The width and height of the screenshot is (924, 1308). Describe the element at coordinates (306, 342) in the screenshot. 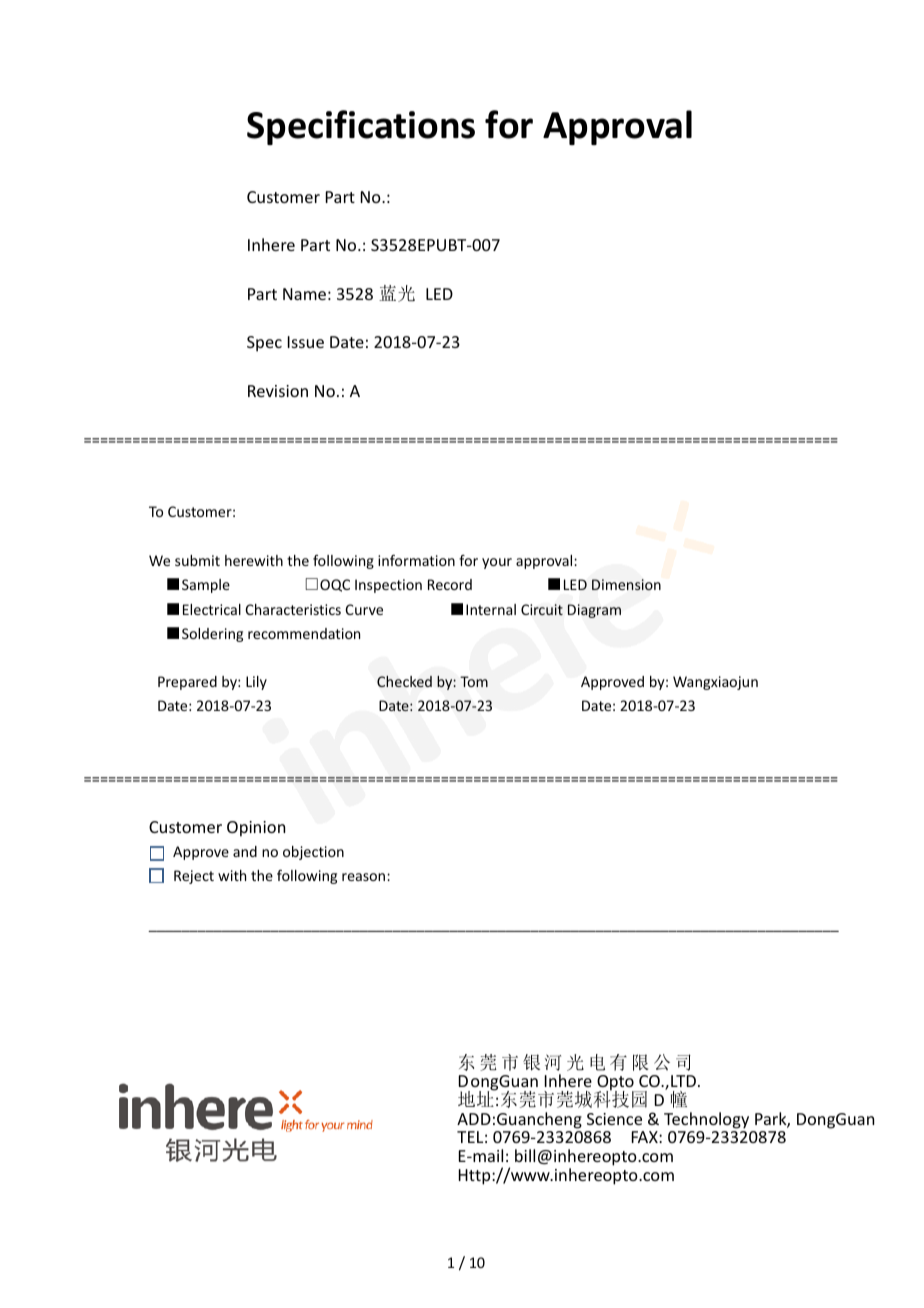

I see `Issue` at that location.
